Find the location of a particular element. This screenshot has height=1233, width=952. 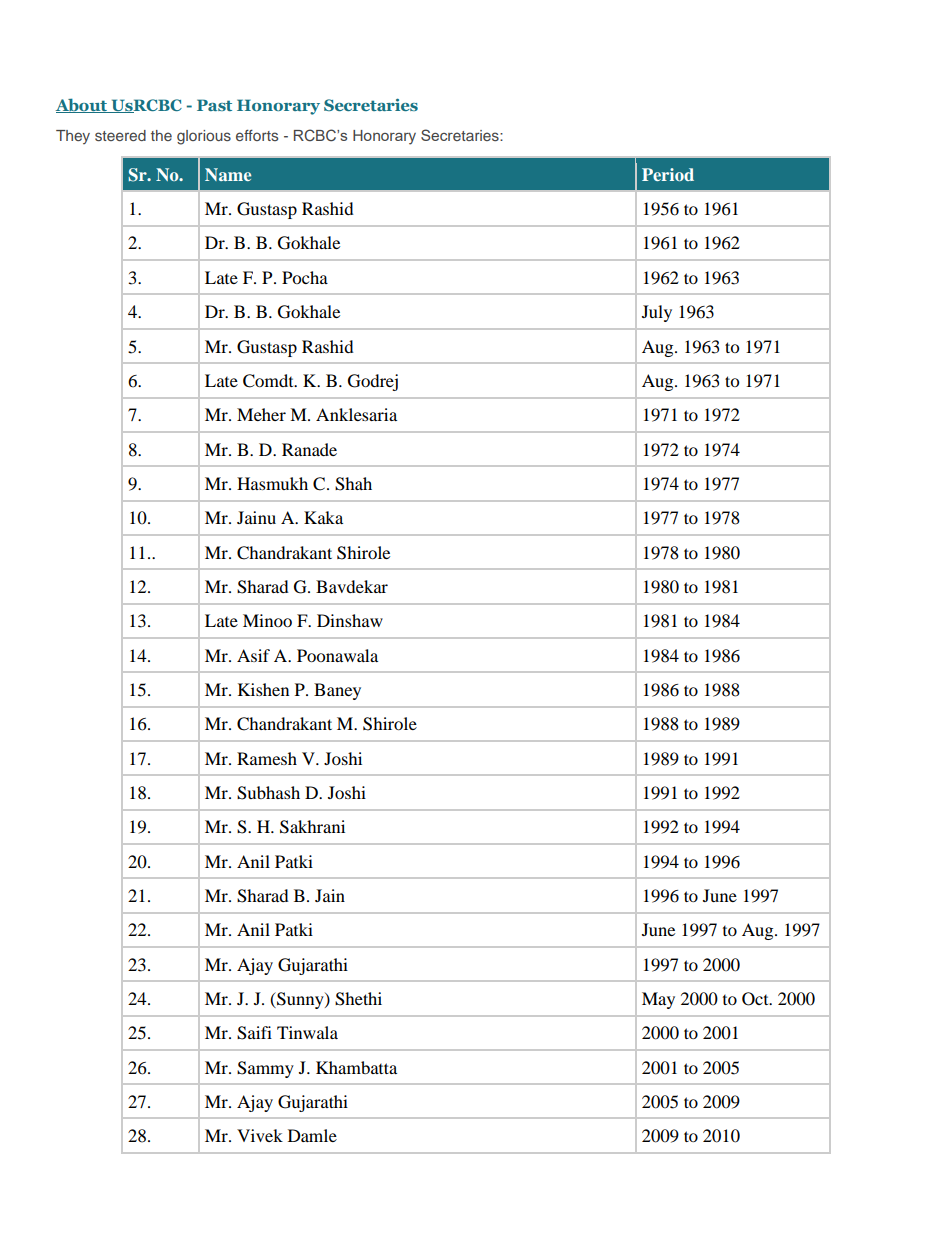

steered is located at coordinates (120, 135).
